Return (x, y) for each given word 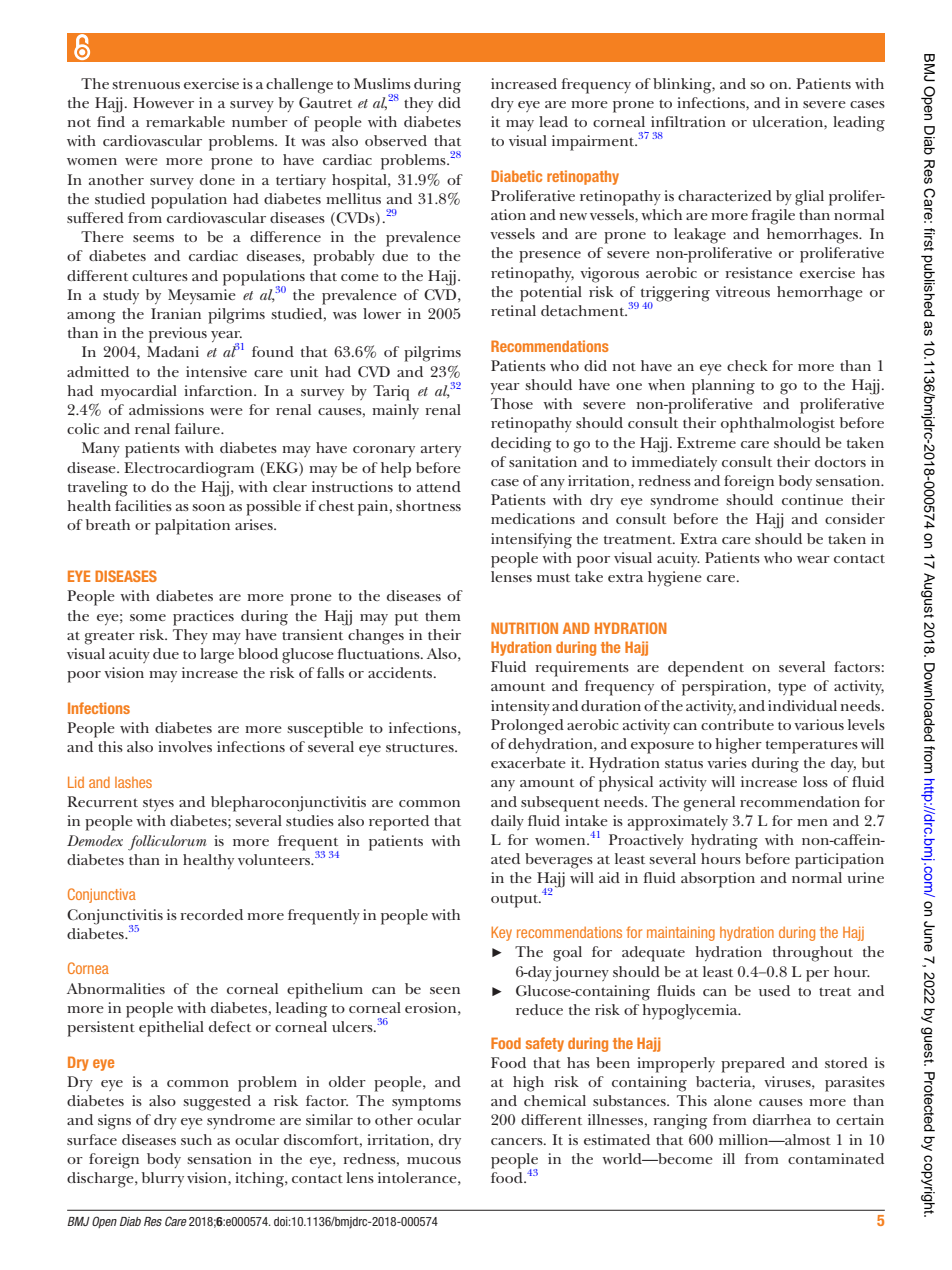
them (443, 615)
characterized (725, 195)
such (196, 1139)
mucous (434, 1160)
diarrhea (782, 1119)
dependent (706, 669)
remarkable (185, 121)
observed (396, 140)
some (148, 617)
